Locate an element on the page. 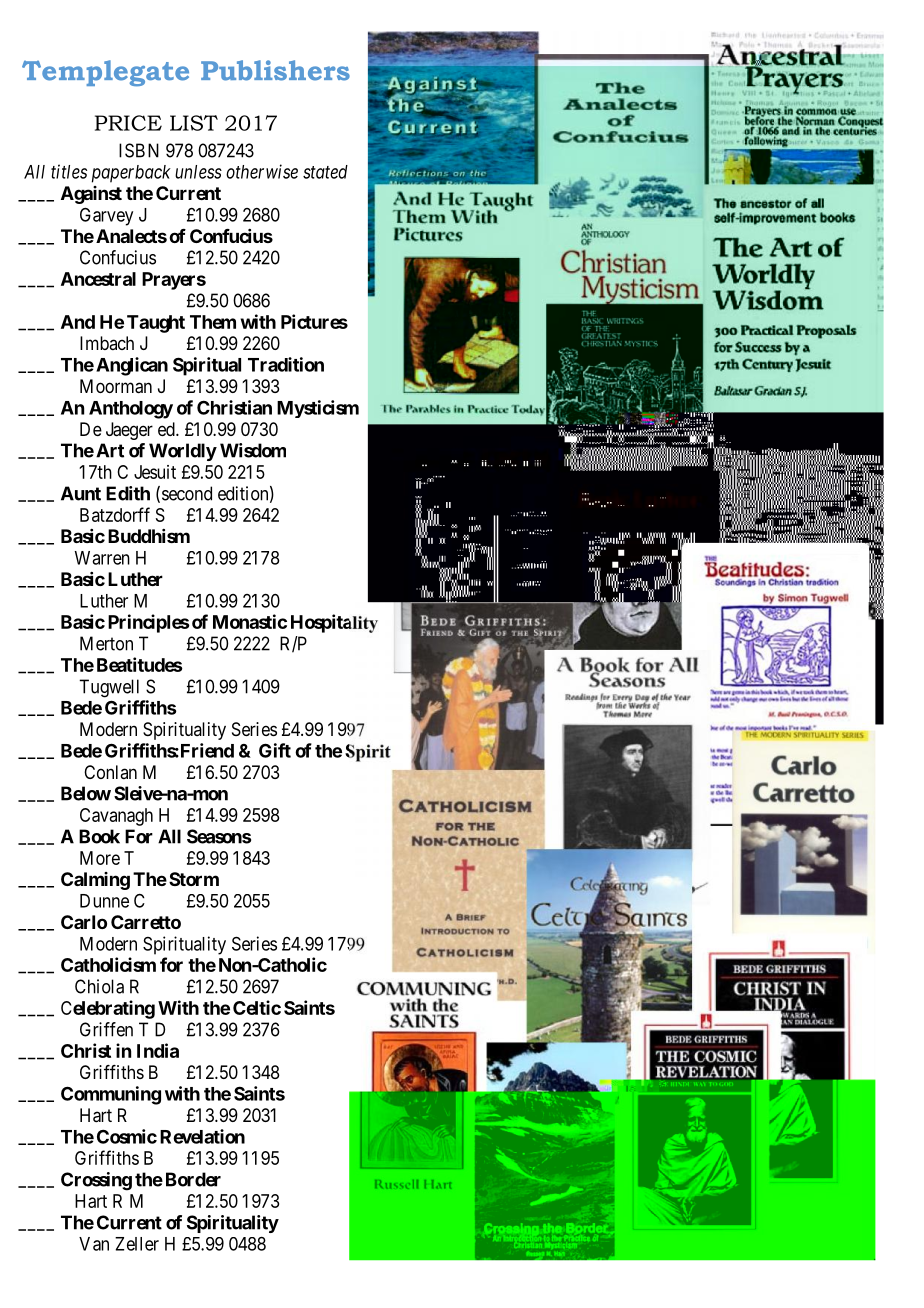  Border is located at coordinates (193, 1179).
